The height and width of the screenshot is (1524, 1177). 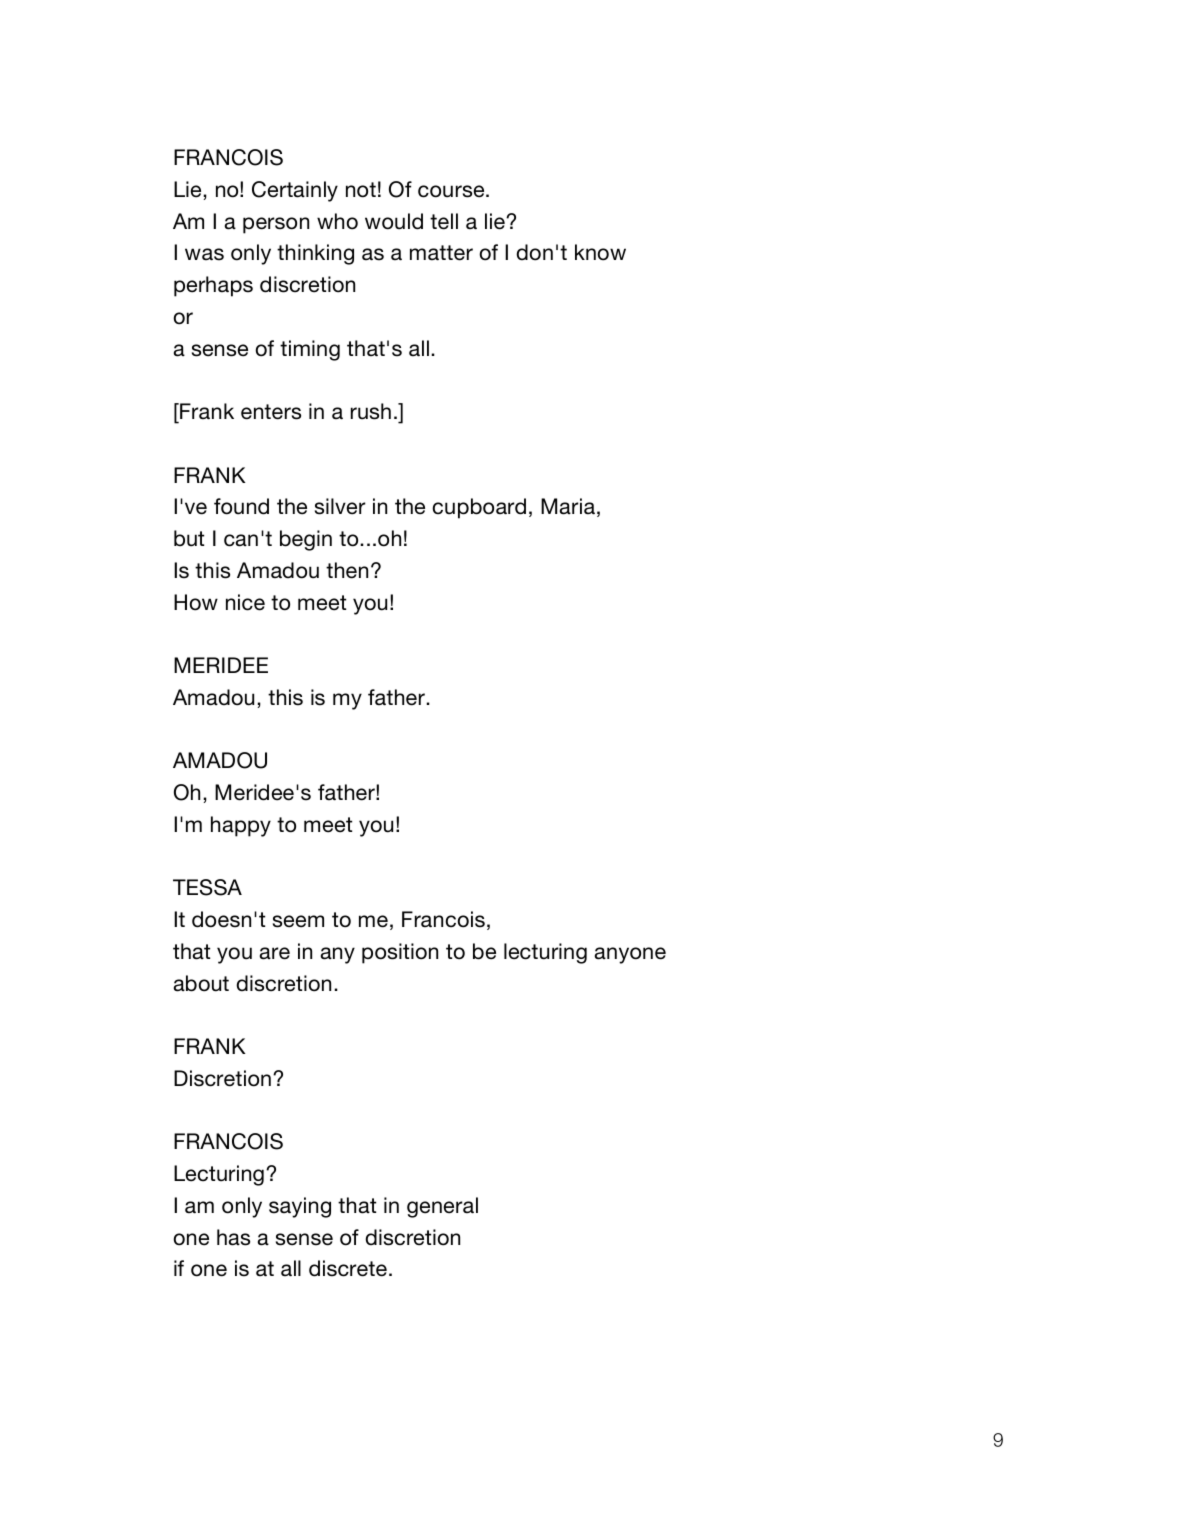 What do you see at coordinates (233, 1237) in the screenshot?
I see `has` at bounding box center [233, 1237].
